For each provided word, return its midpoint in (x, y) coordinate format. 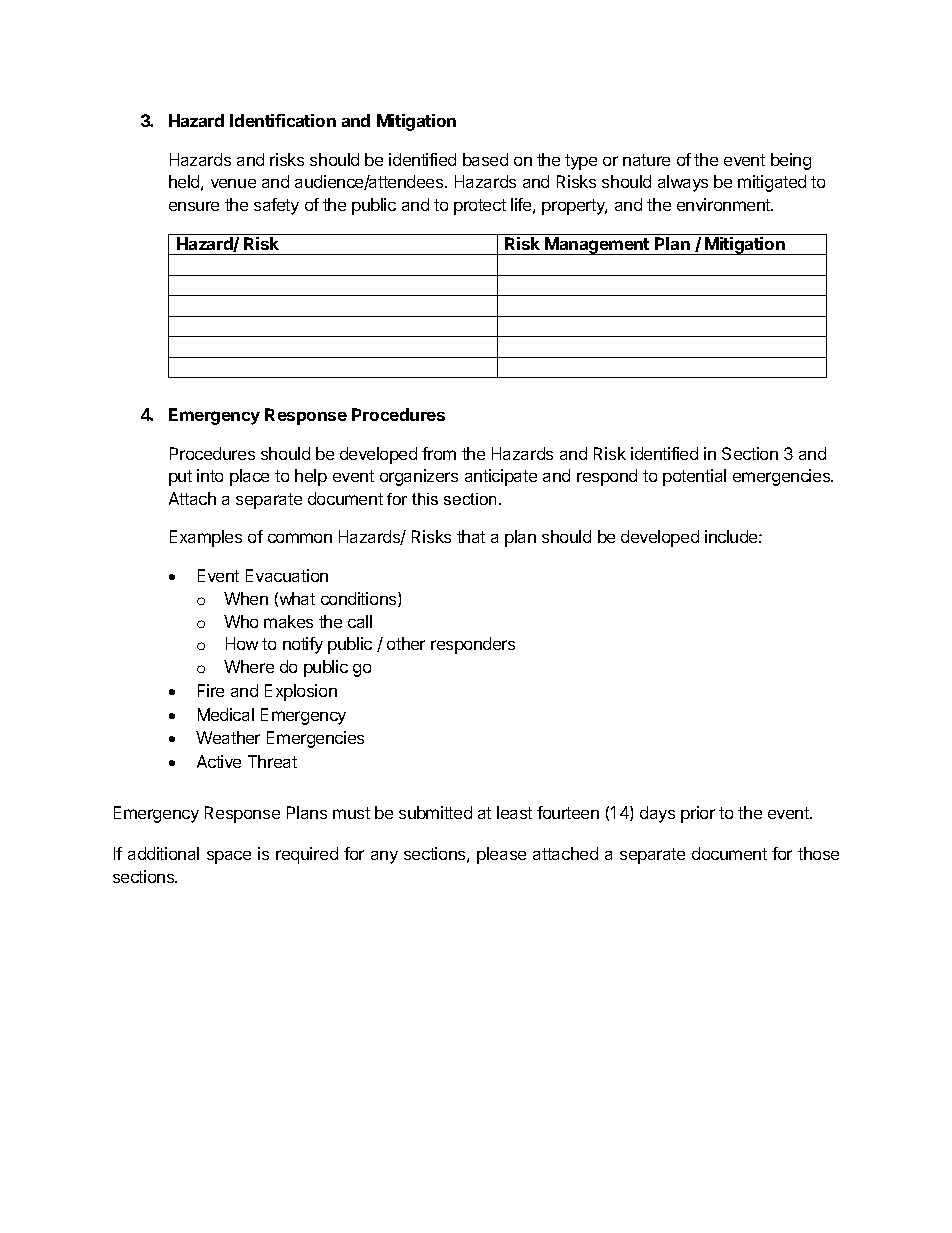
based (485, 159)
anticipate (501, 477)
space (229, 857)
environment (724, 204)
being (791, 161)
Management (598, 246)
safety (276, 206)
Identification (283, 120)
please (501, 855)
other (406, 643)
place (249, 477)
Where (249, 666)
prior (698, 814)
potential (694, 477)
